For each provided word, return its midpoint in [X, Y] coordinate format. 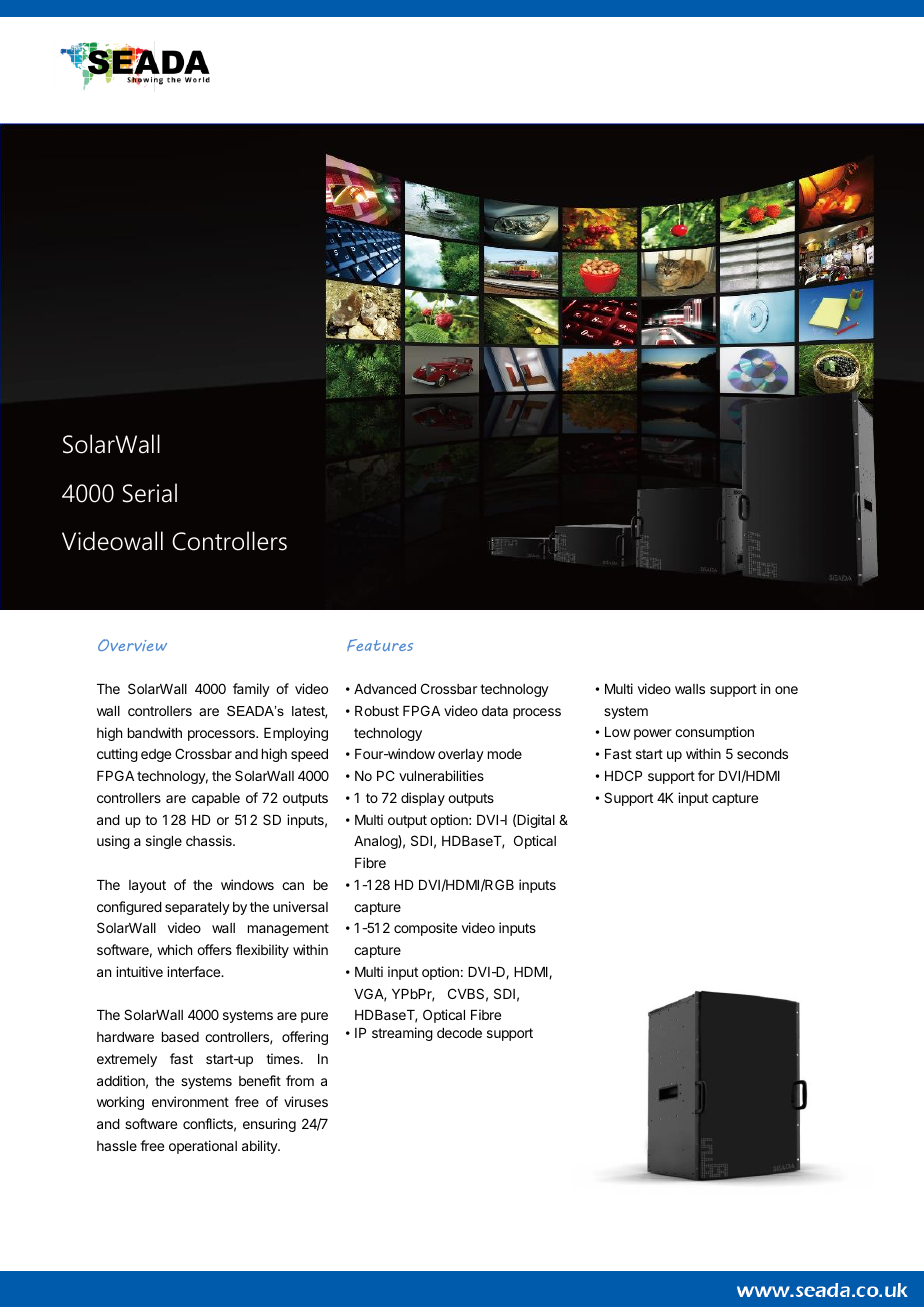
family [251, 690]
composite [425, 929]
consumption [714, 733]
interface [194, 971]
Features [380, 645]
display [423, 799]
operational [203, 1147]
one [786, 690]
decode [459, 1033]
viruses [306, 1101]
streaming [402, 1034]
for [706, 775]
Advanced [385, 689]
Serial [150, 493]
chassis [210, 840]
